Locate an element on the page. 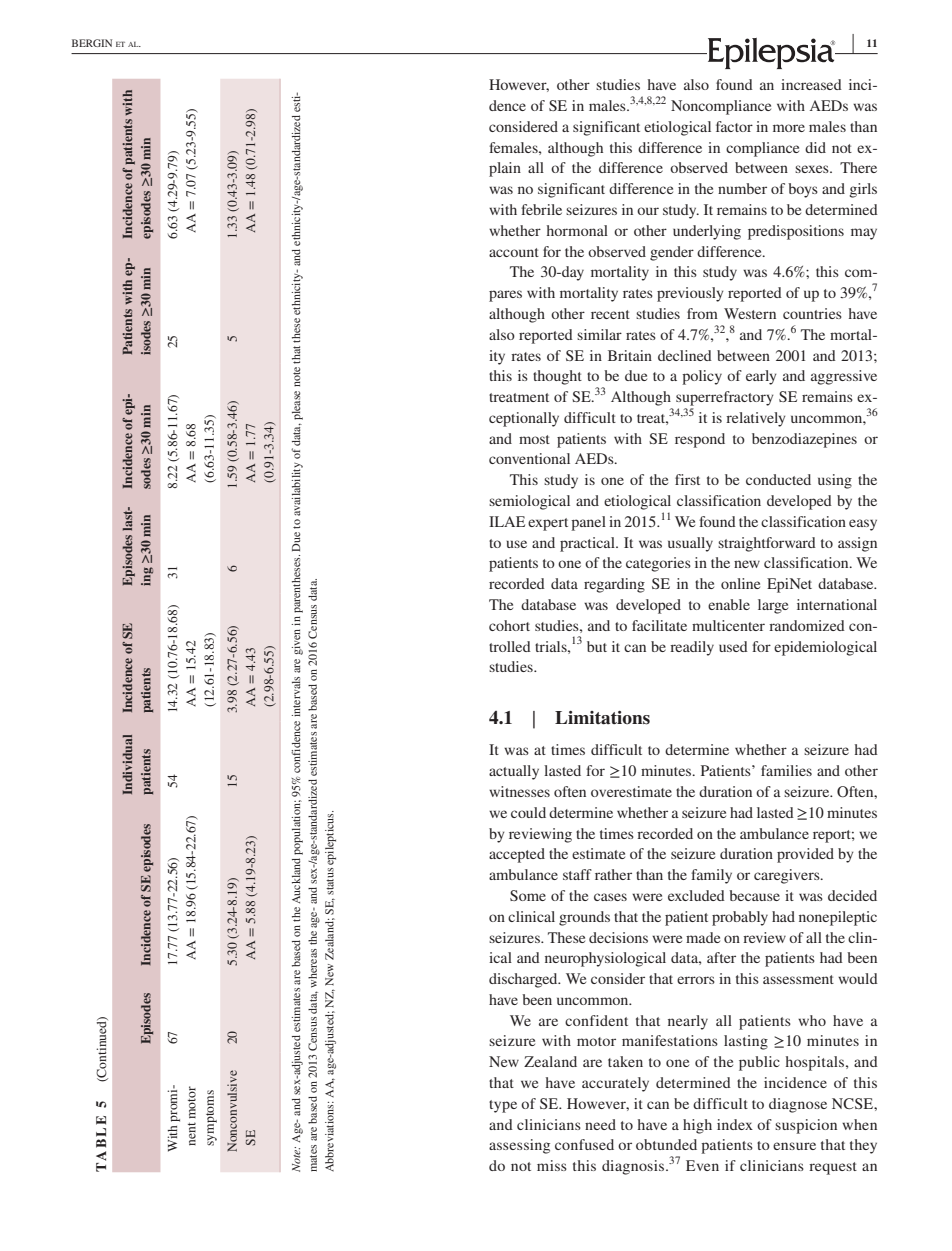  readily is located at coordinates (692, 648).
